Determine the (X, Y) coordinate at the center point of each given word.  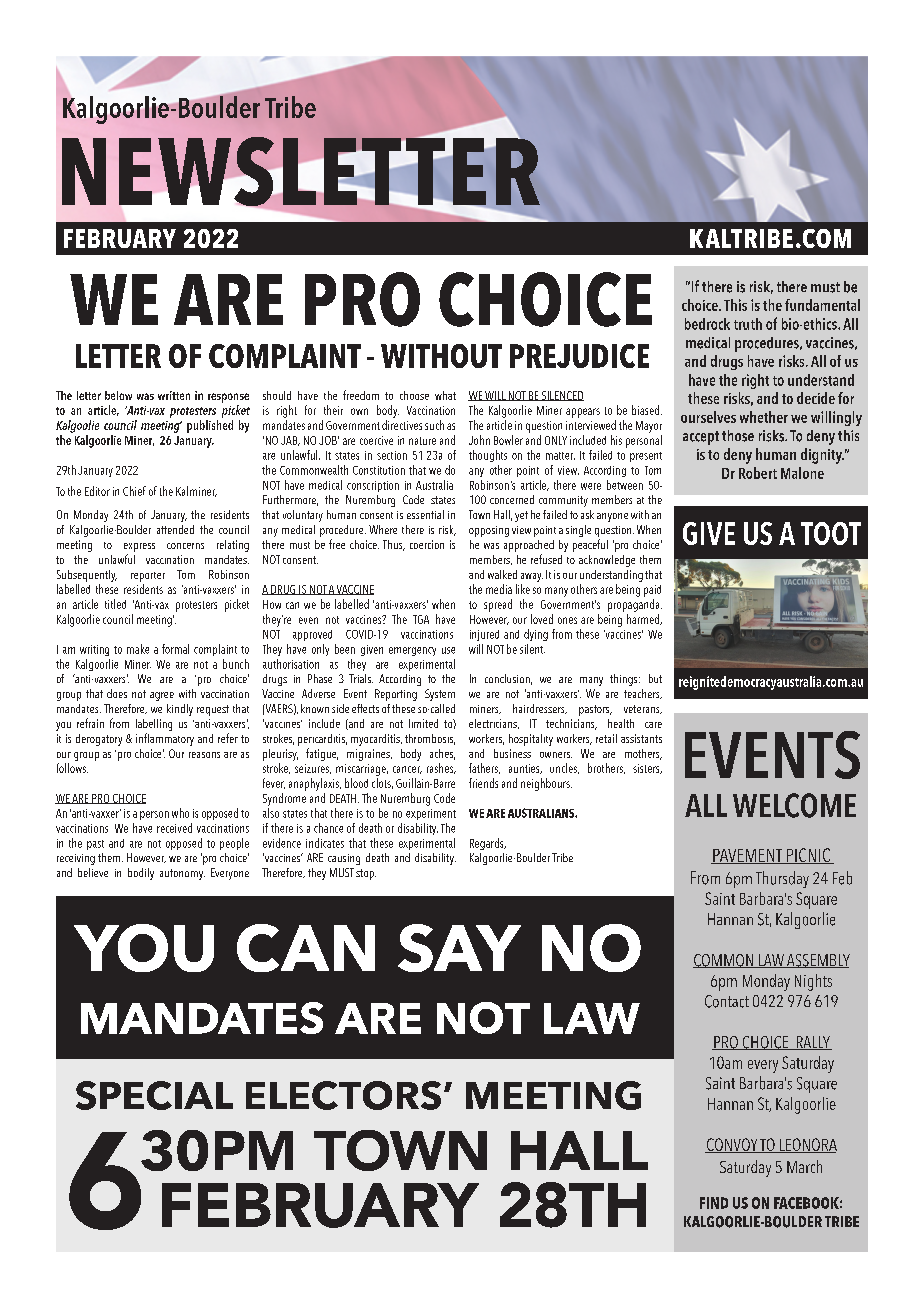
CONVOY (732, 1145)
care (653, 725)
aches (442, 754)
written (174, 395)
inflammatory (165, 739)
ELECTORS (343, 1095)
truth (748, 324)
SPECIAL (154, 1095)
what (445, 395)
